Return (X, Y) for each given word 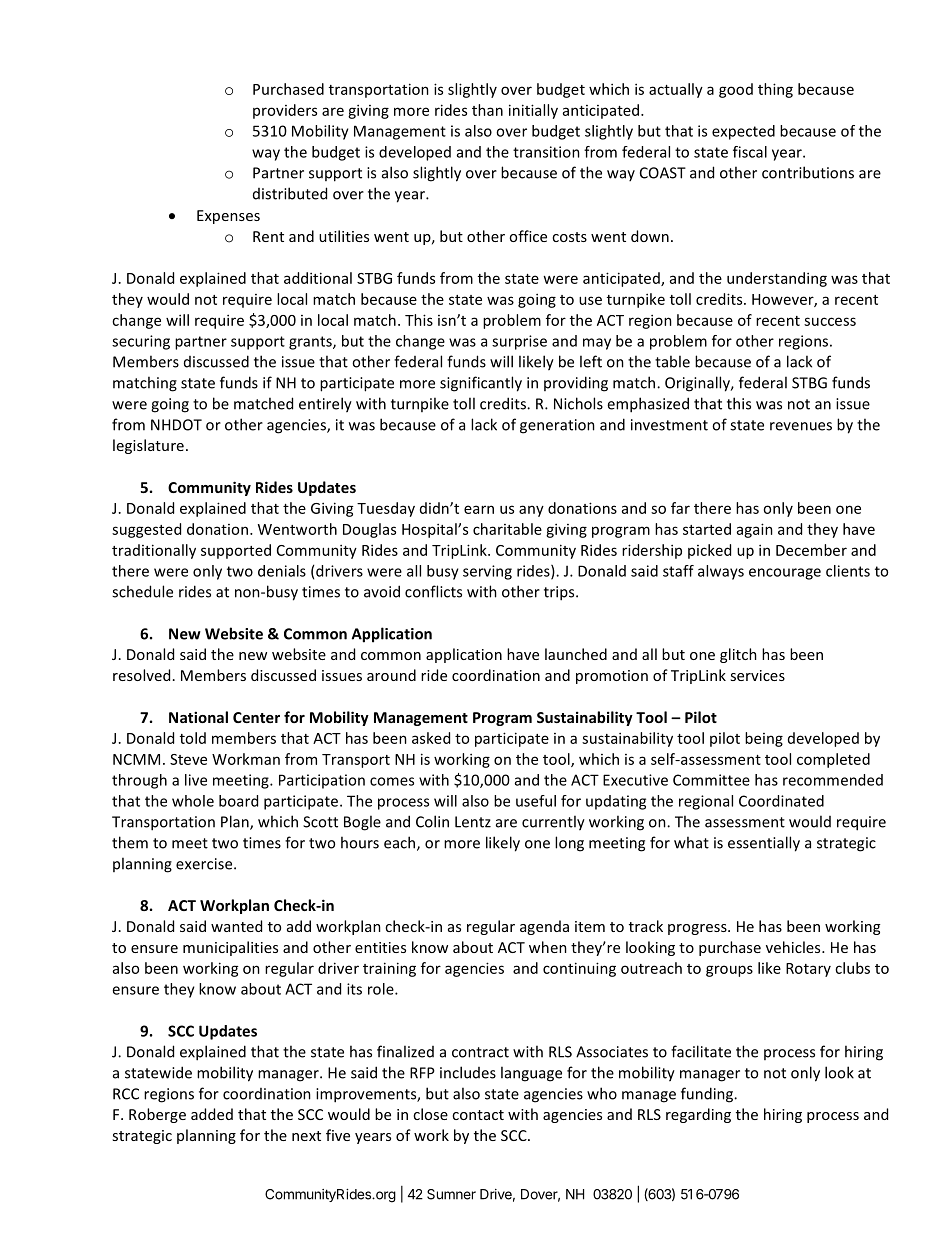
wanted (236, 926)
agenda (544, 927)
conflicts (433, 591)
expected (743, 132)
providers (285, 111)
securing (141, 342)
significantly (481, 384)
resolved (141, 675)
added (212, 1114)
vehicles (794, 947)
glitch (738, 655)
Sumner (451, 1194)
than (487, 110)
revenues (801, 426)
